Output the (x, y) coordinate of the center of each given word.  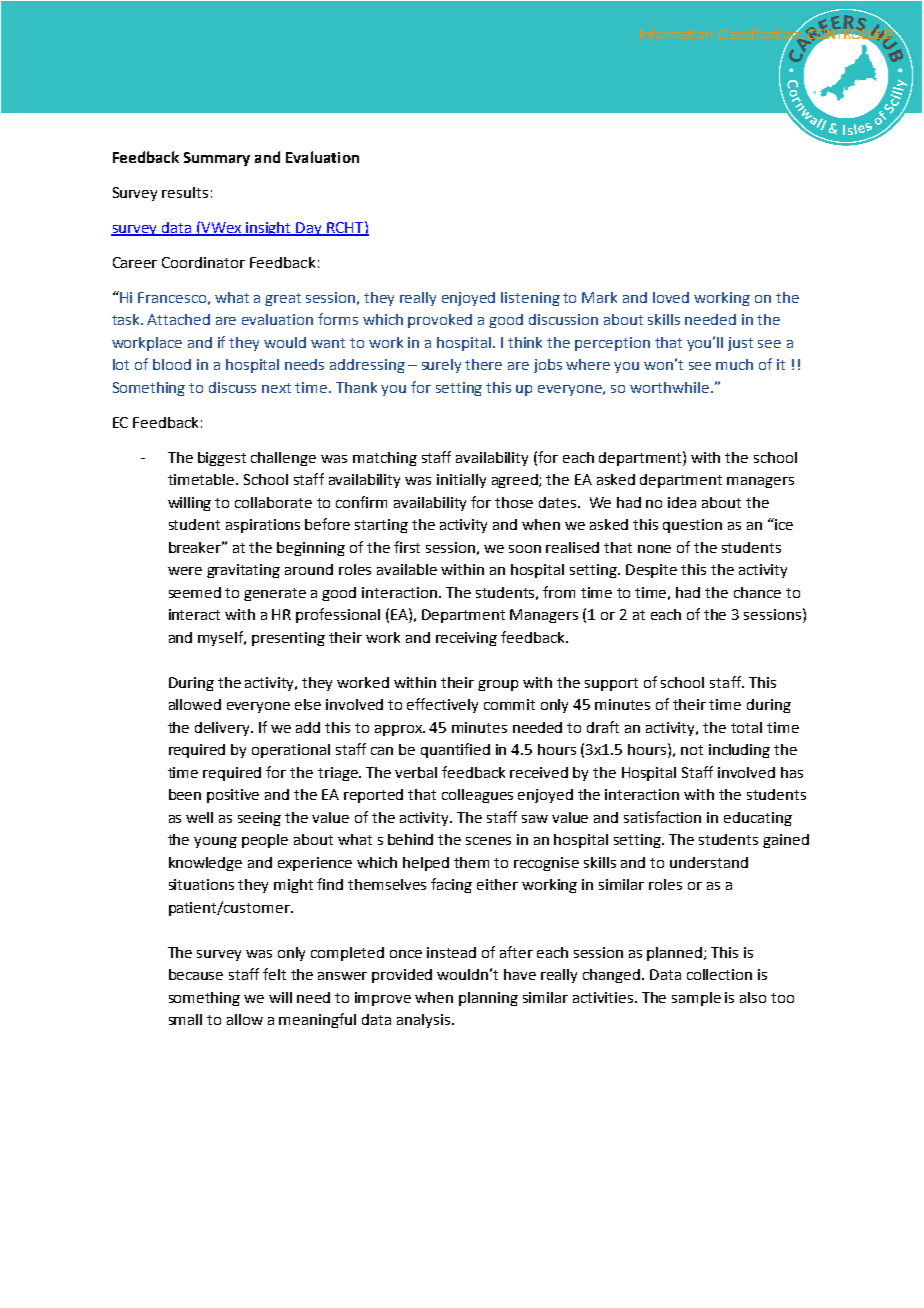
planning (488, 999)
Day (310, 229)
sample (696, 999)
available (407, 569)
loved (671, 297)
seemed (195, 592)
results (185, 192)
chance (757, 592)
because (196, 974)
